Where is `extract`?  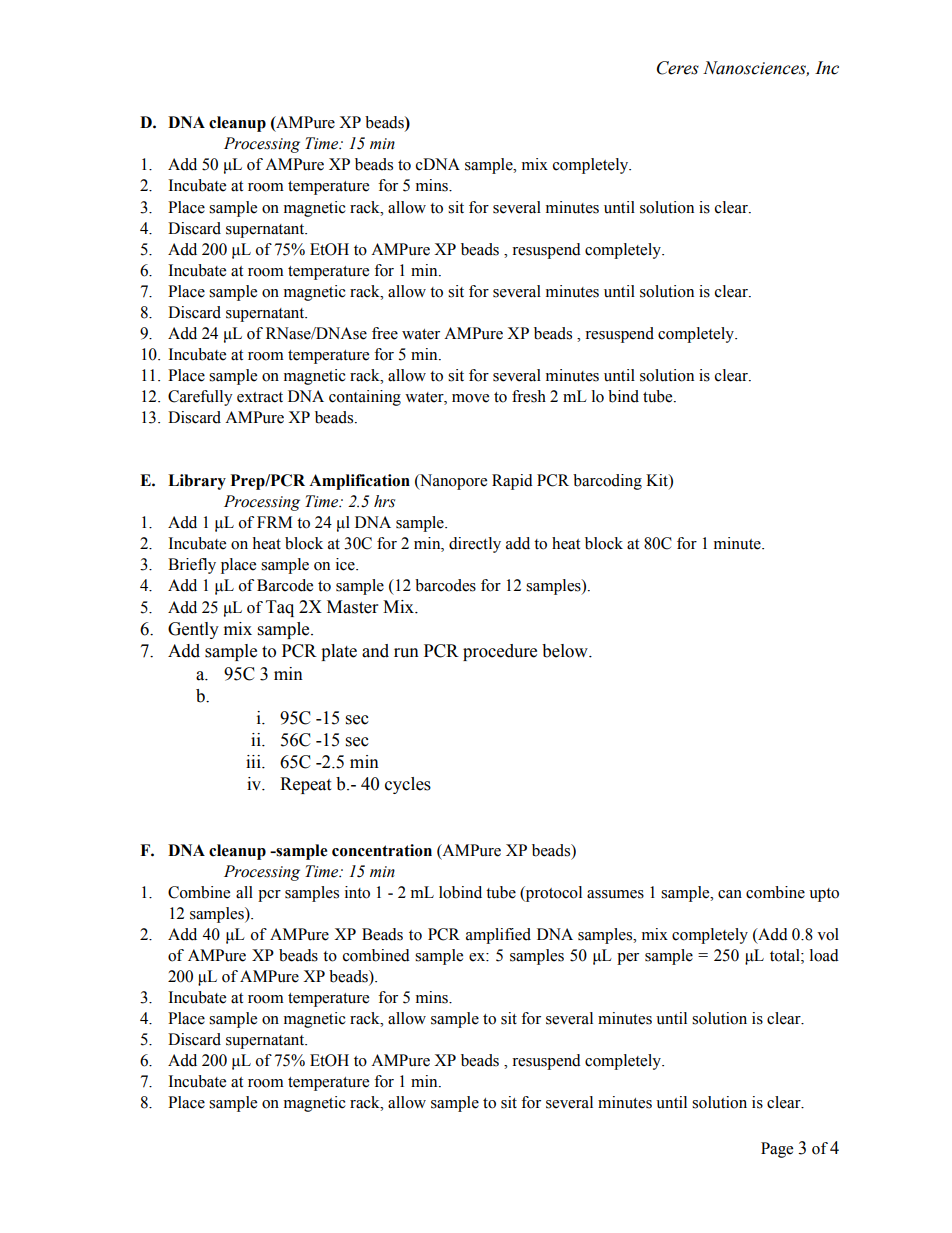
extract is located at coordinates (260, 397).
